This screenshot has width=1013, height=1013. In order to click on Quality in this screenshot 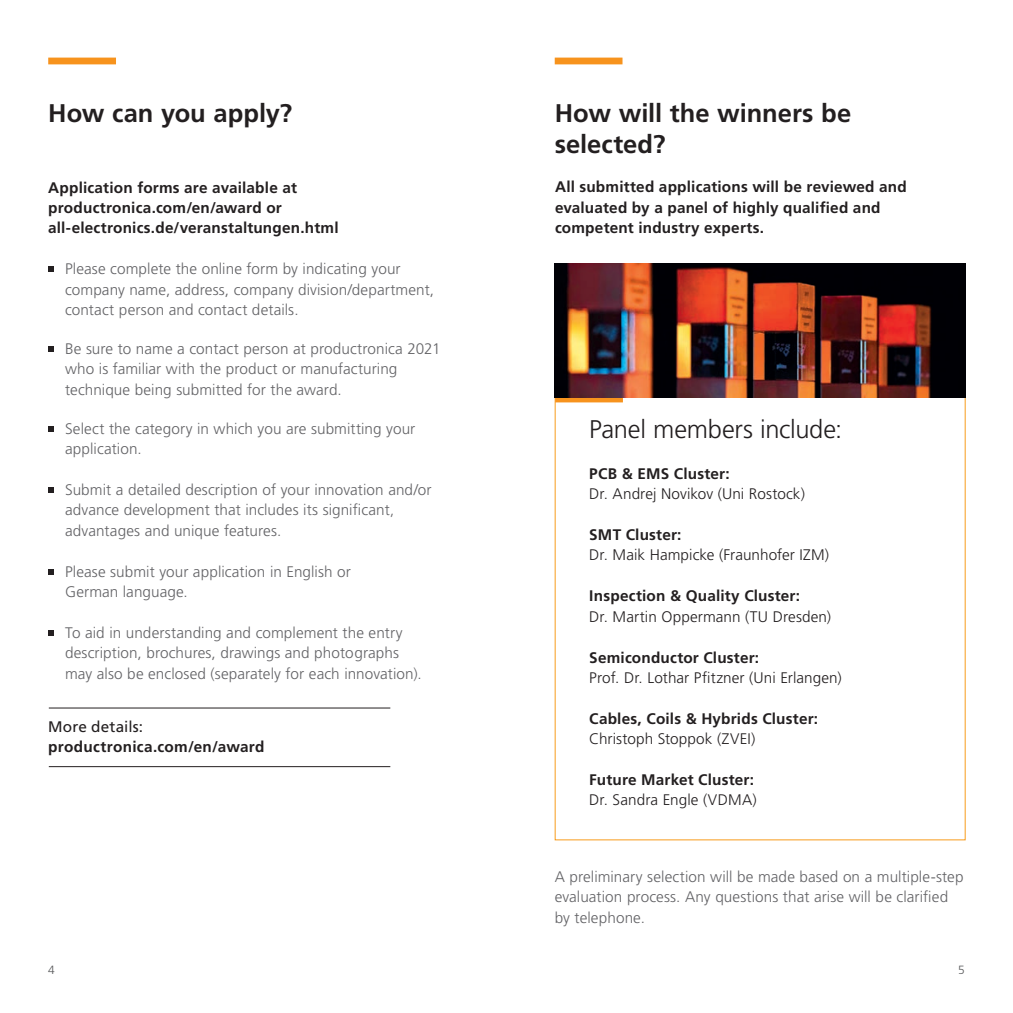, I will do `click(713, 597)`.
